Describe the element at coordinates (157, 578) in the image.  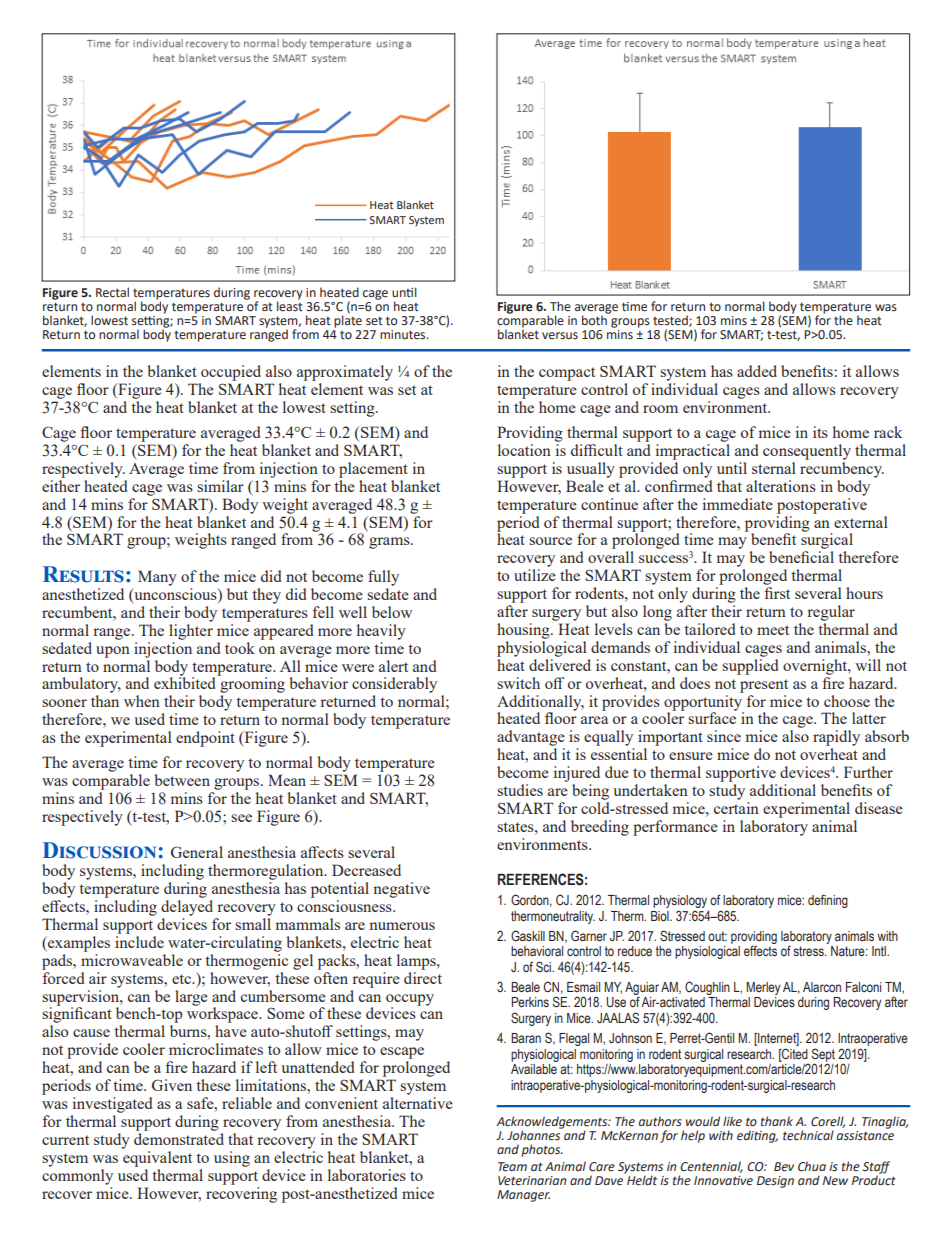
I see `Many` at that location.
